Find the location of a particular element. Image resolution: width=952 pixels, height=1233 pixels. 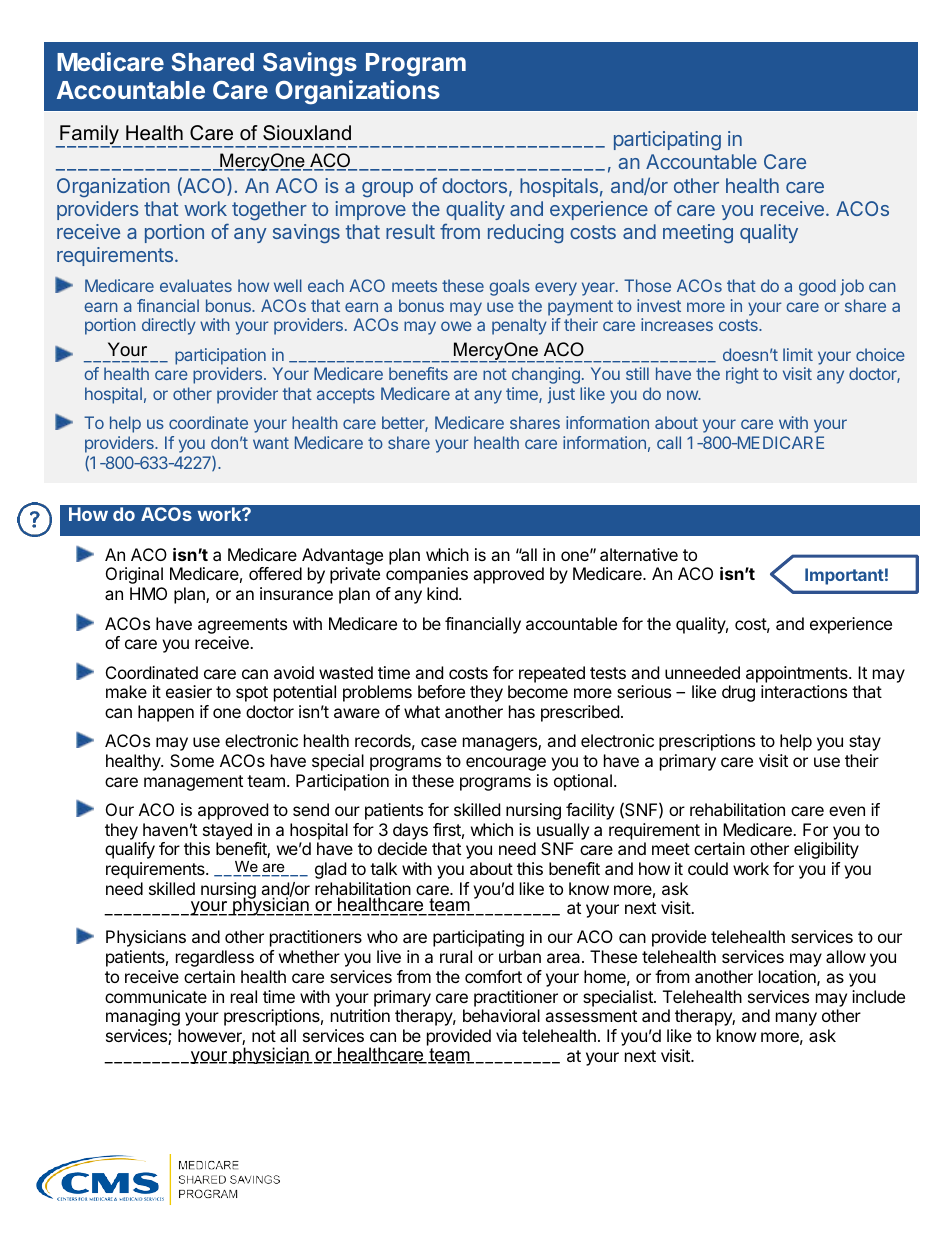

kind is located at coordinates (443, 593).
